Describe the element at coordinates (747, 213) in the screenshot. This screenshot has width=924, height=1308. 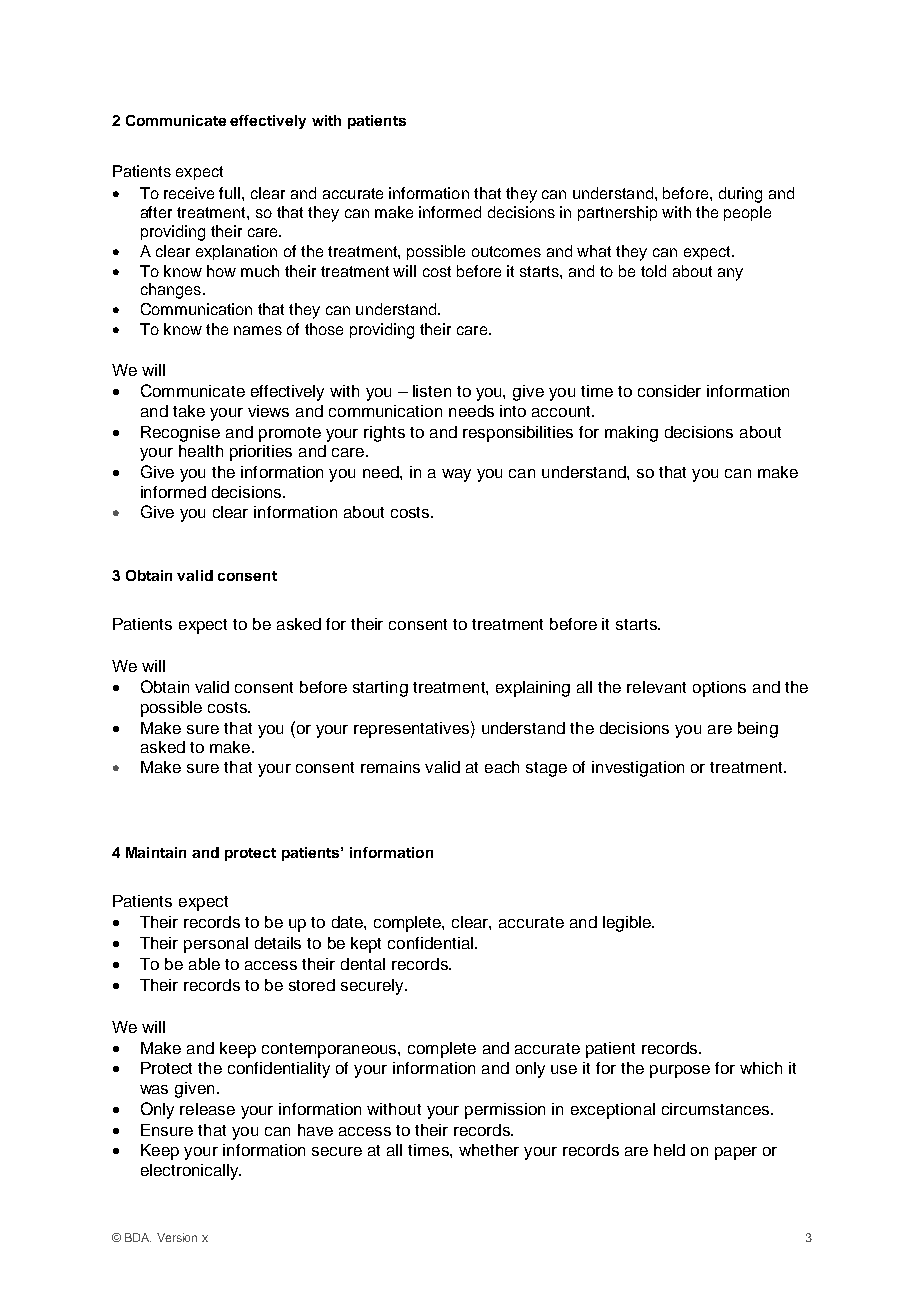
I see `people` at that location.
